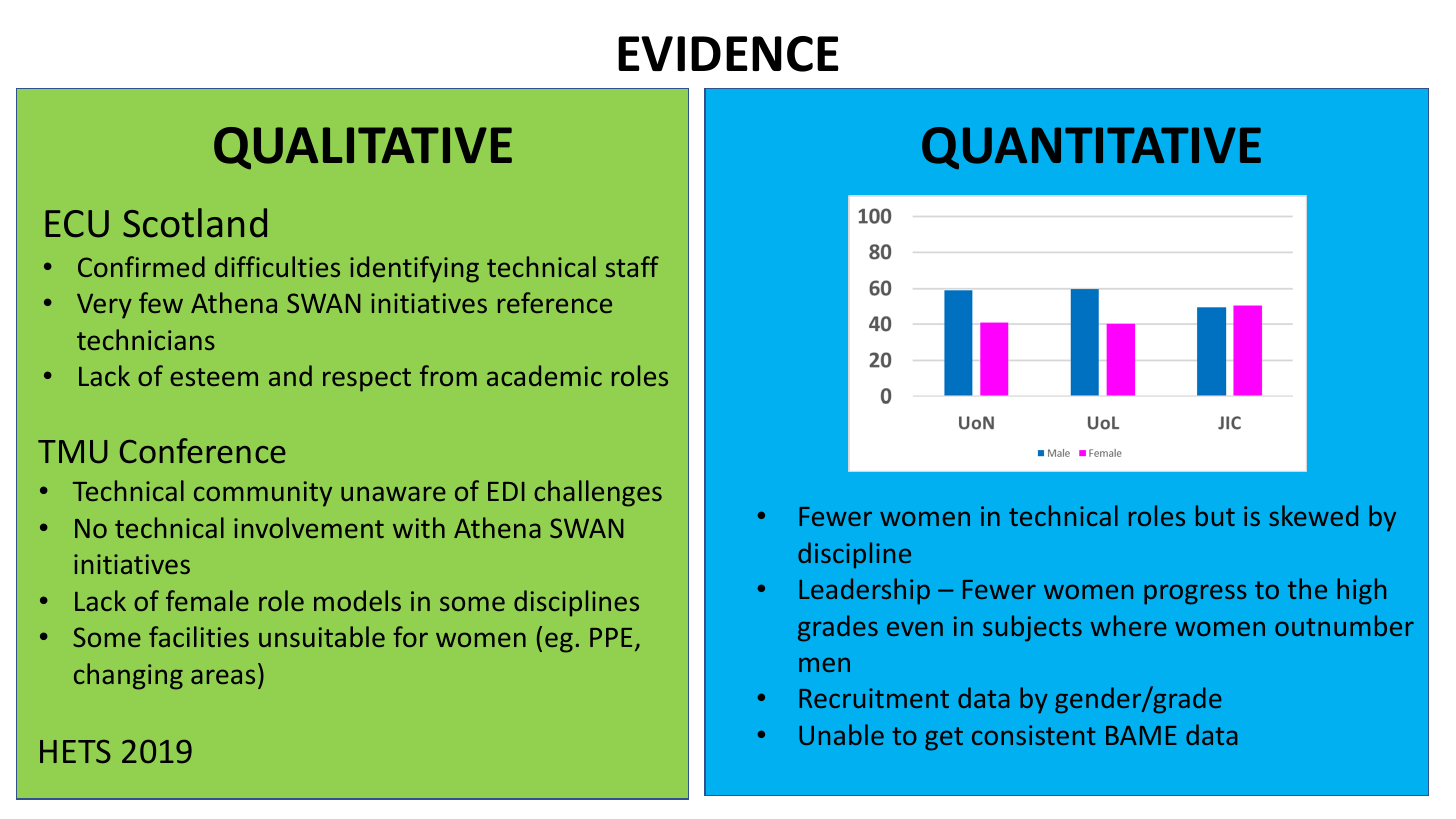 This page has height=819, width=1456. I want to click on progress, so click(1195, 594).
